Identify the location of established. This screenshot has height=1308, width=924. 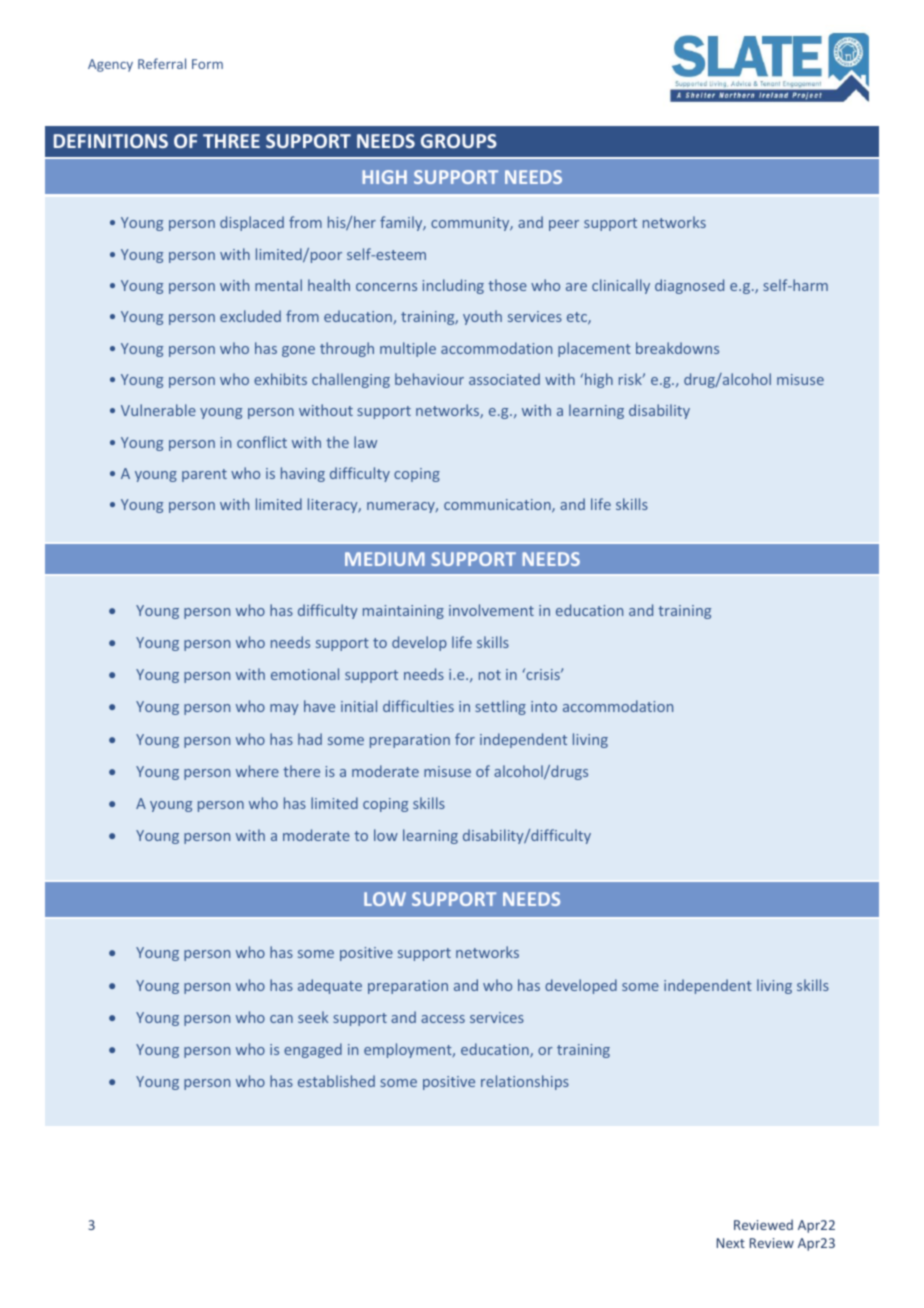
(336, 1081).
